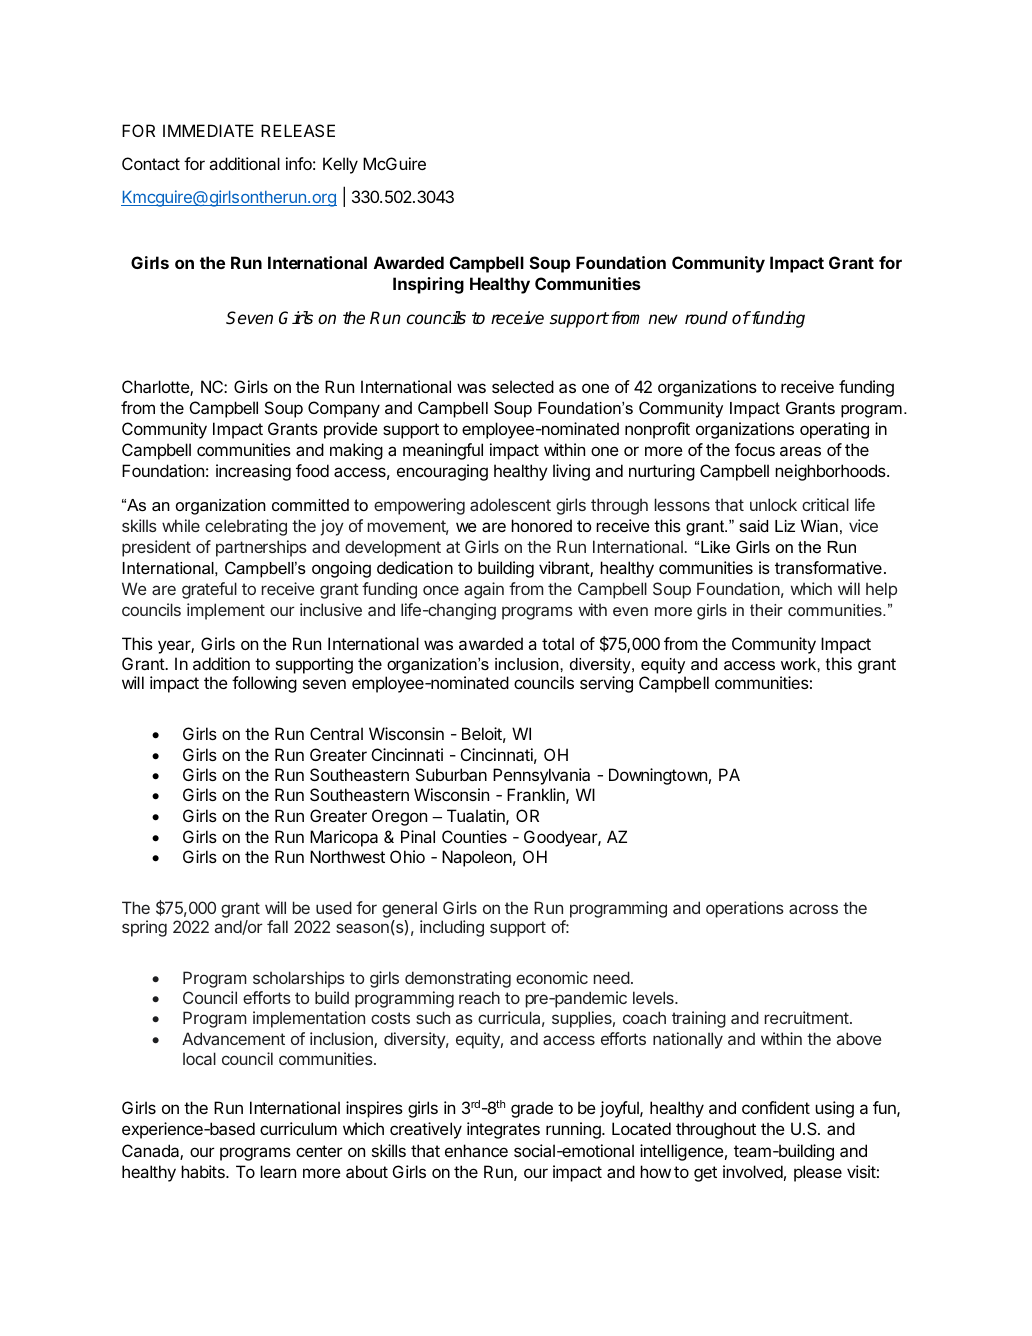 The image size is (1032, 1336). I want to click on their, so click(766, 610).
